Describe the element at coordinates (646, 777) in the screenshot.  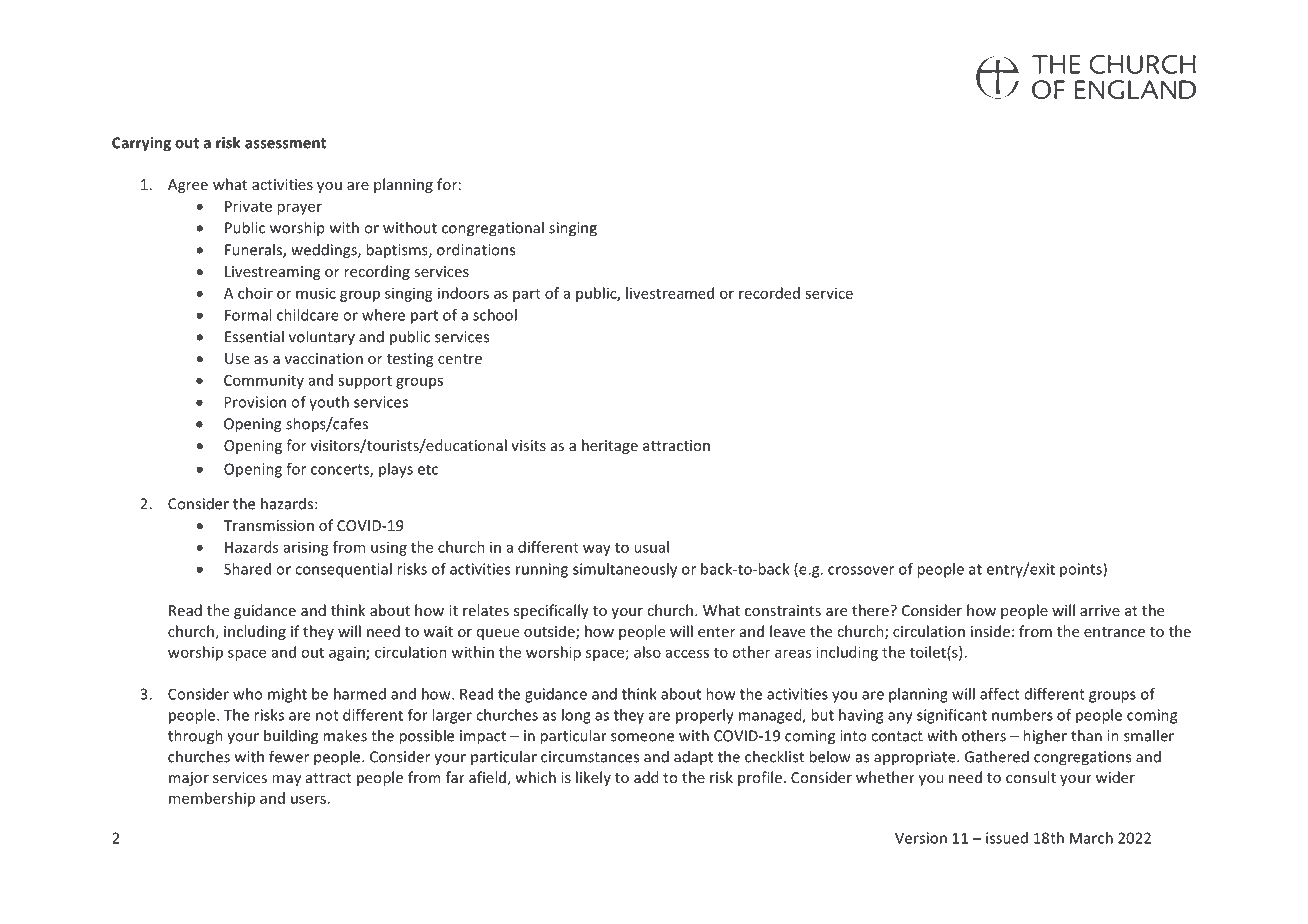
I see `add` at that location.
